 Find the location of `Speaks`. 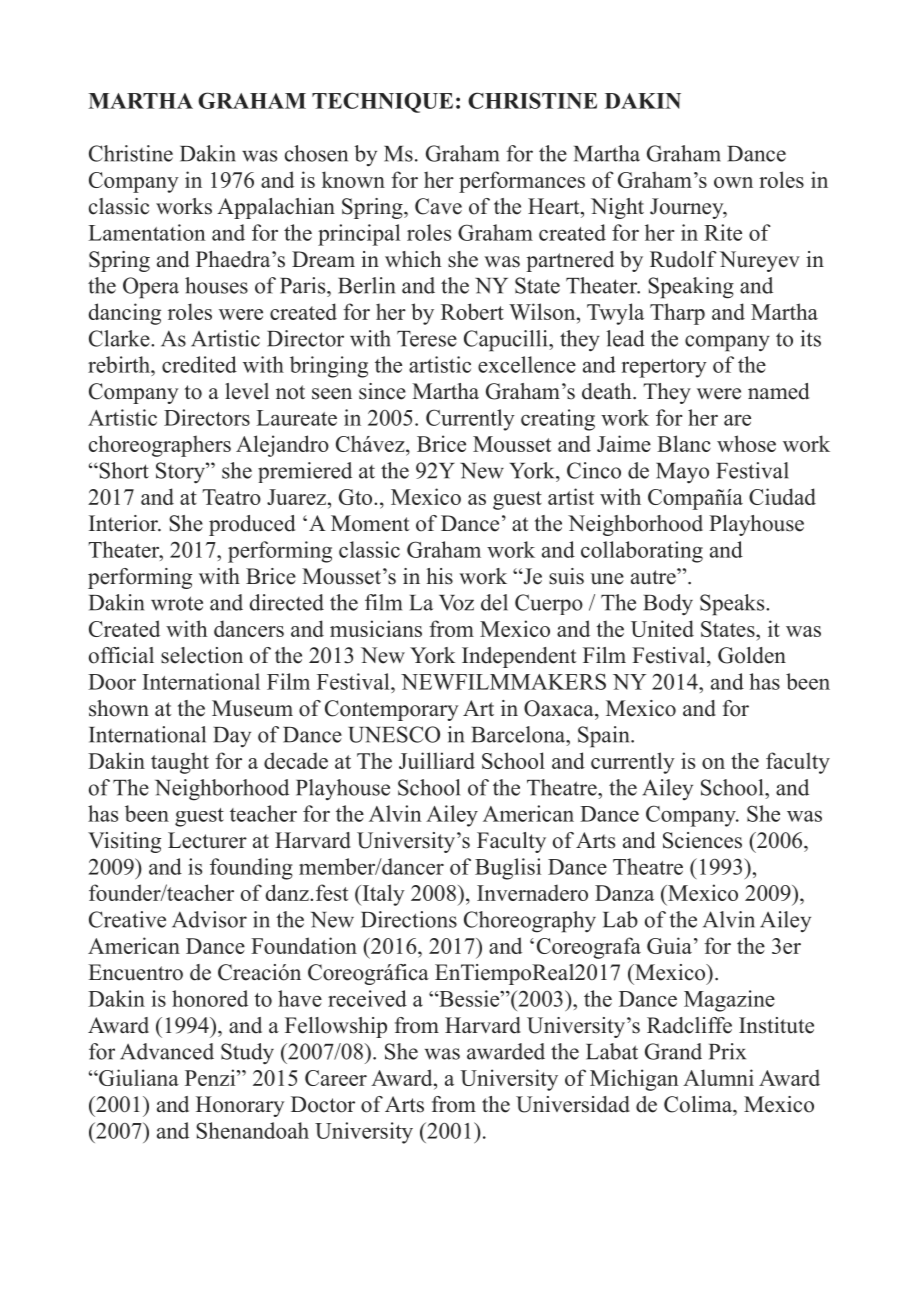

Speaks is located at coordinates (733, 605).
